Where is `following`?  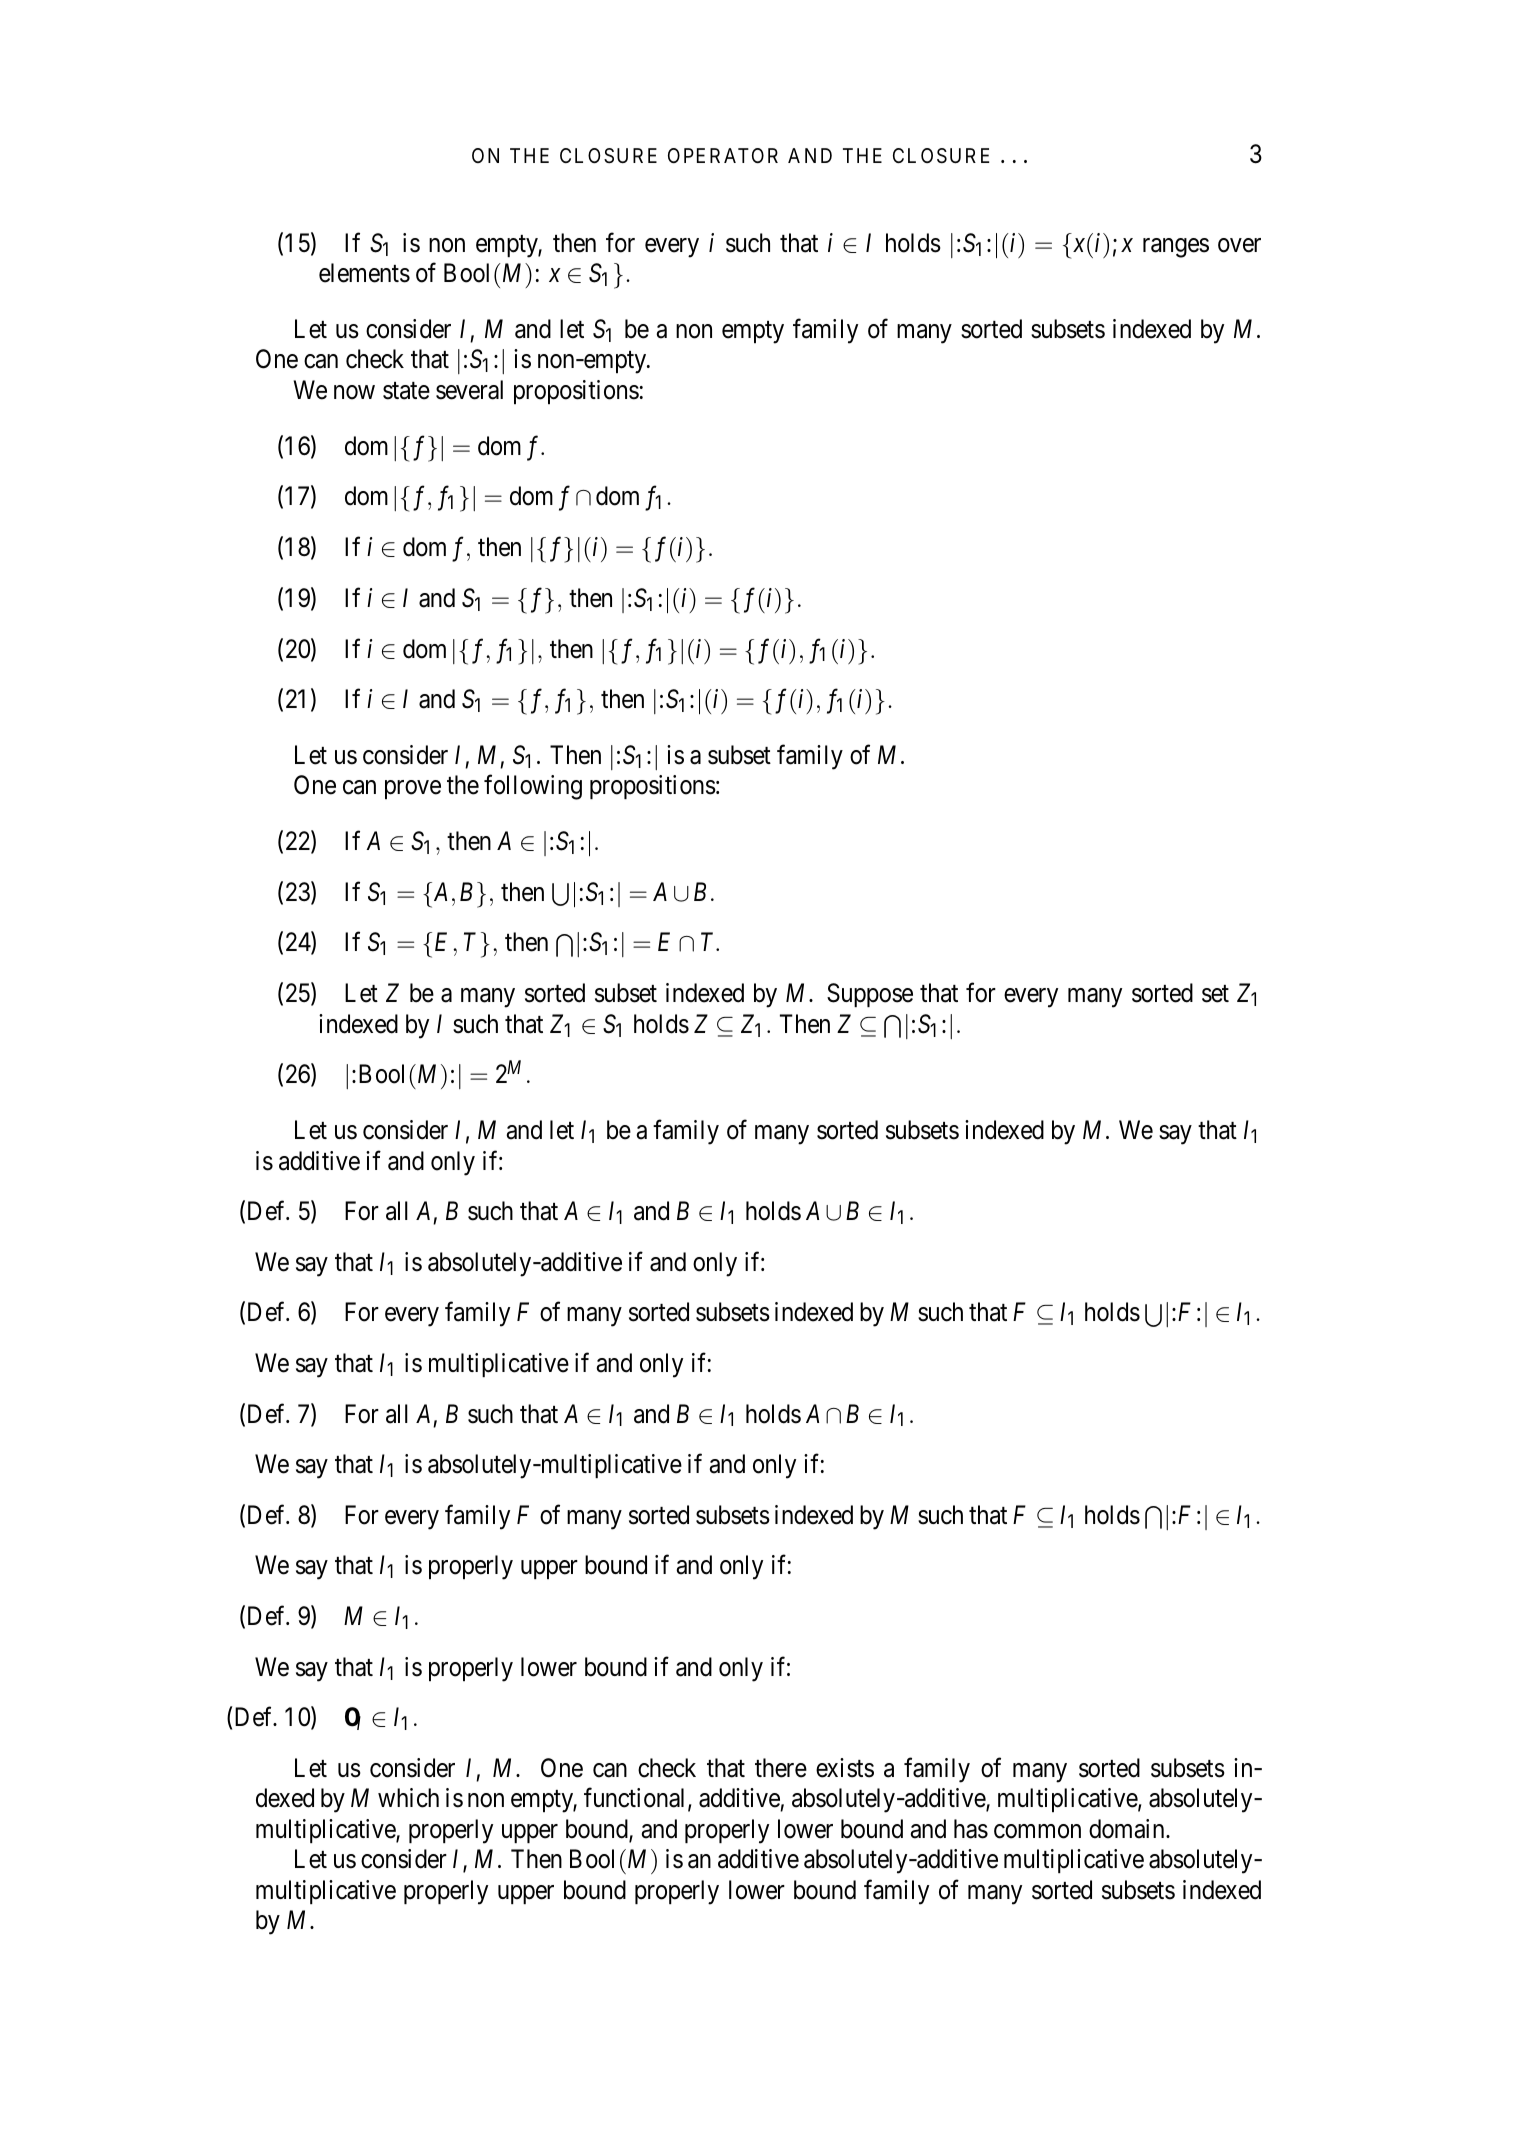
following is located at coordinates (533, 787).
